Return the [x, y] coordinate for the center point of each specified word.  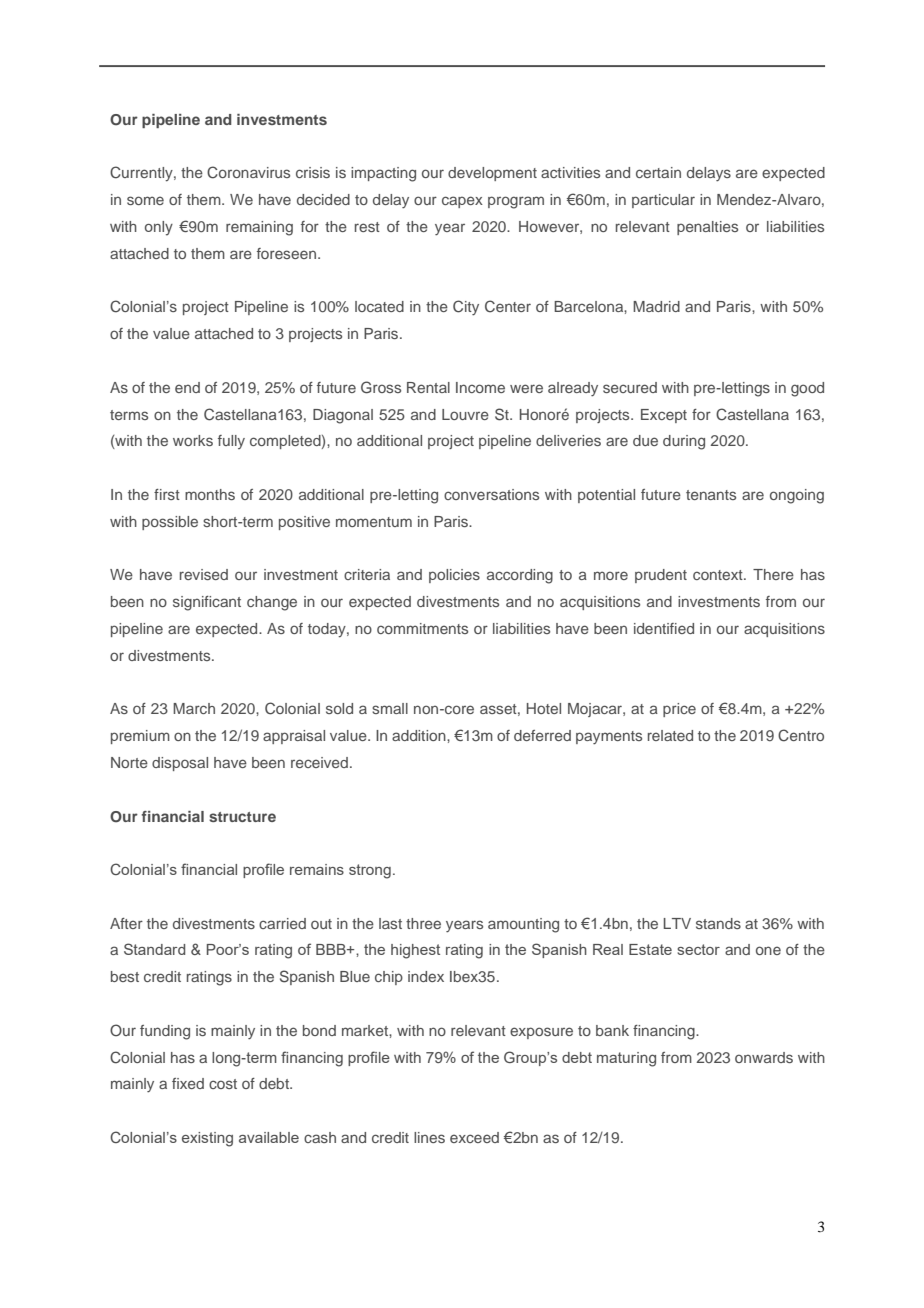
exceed [474, 1137]
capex [462, 202]
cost [223, 1084]
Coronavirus [248, 172]
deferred [542, 735]
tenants [711, 495]
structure [242, 817]
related [670, 735]
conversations [491, 494]
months [210, 494]
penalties [707, 228]
